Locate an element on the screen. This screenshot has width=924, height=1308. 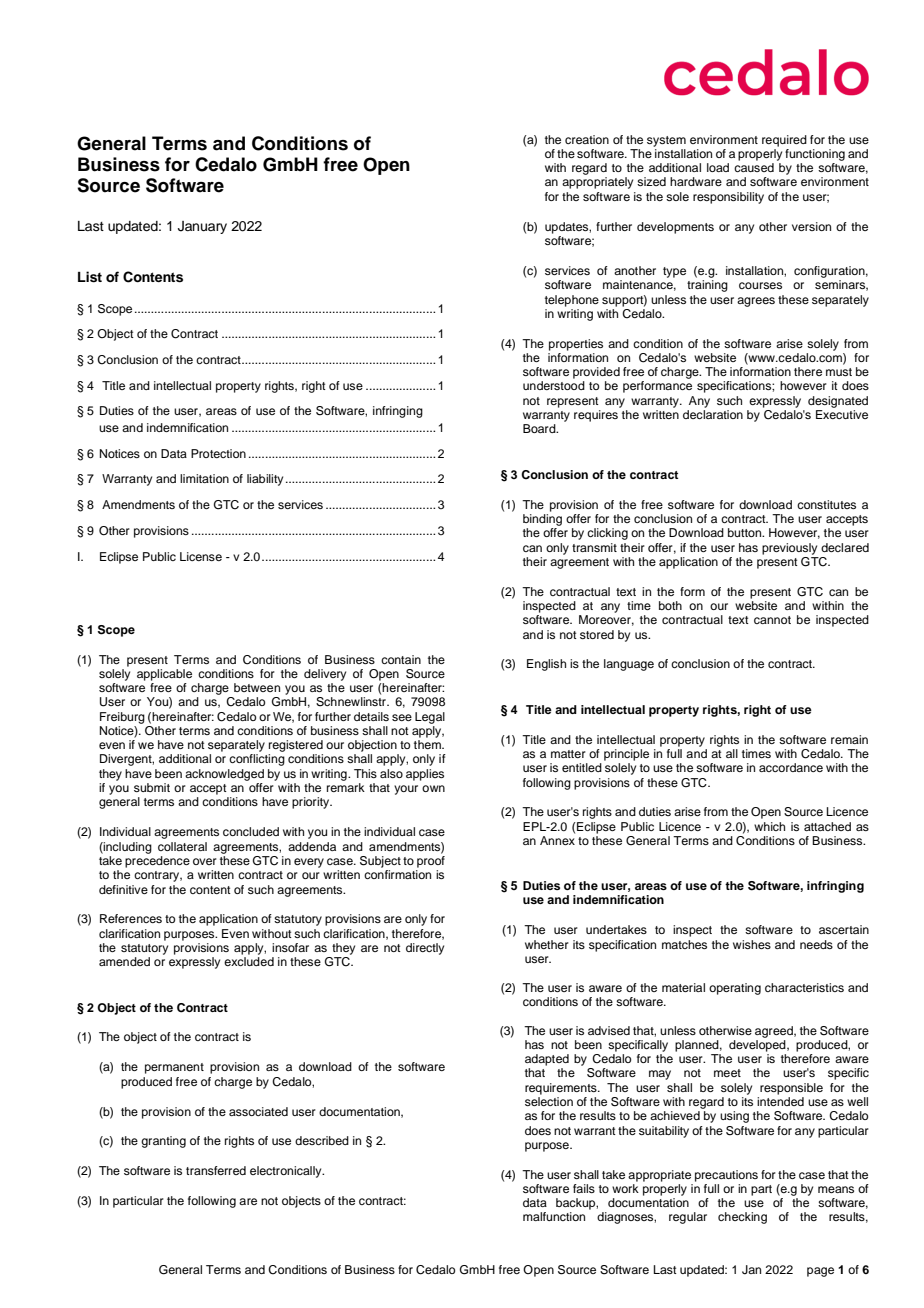
License is located at coordinates (201, 556).
